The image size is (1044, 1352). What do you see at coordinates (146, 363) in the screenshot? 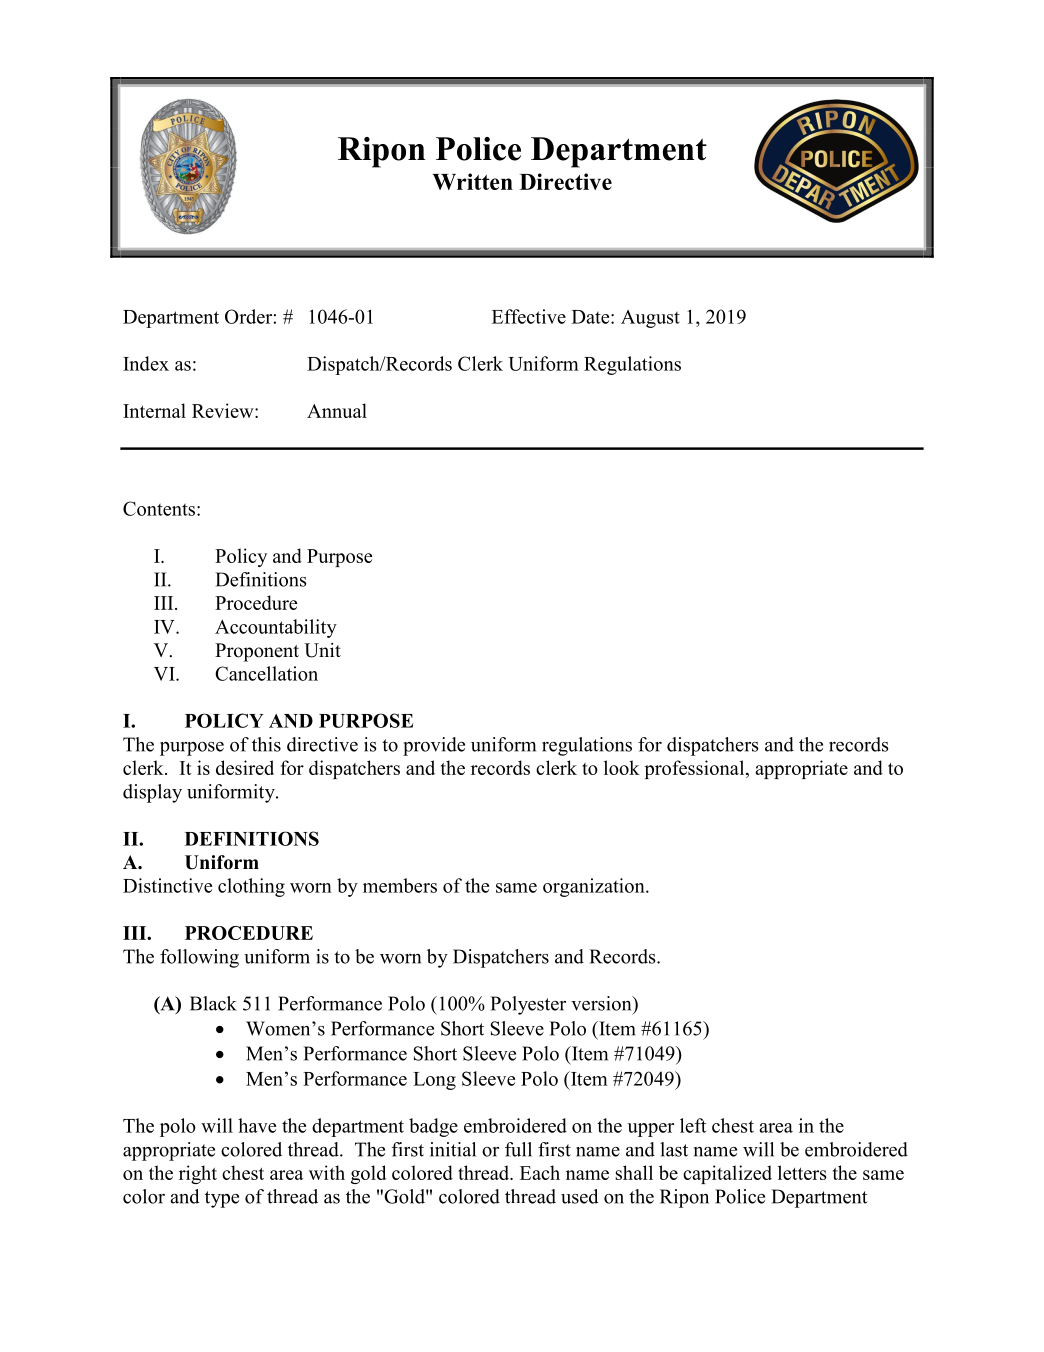
I see `Index` at bounding box center [146, 363].
